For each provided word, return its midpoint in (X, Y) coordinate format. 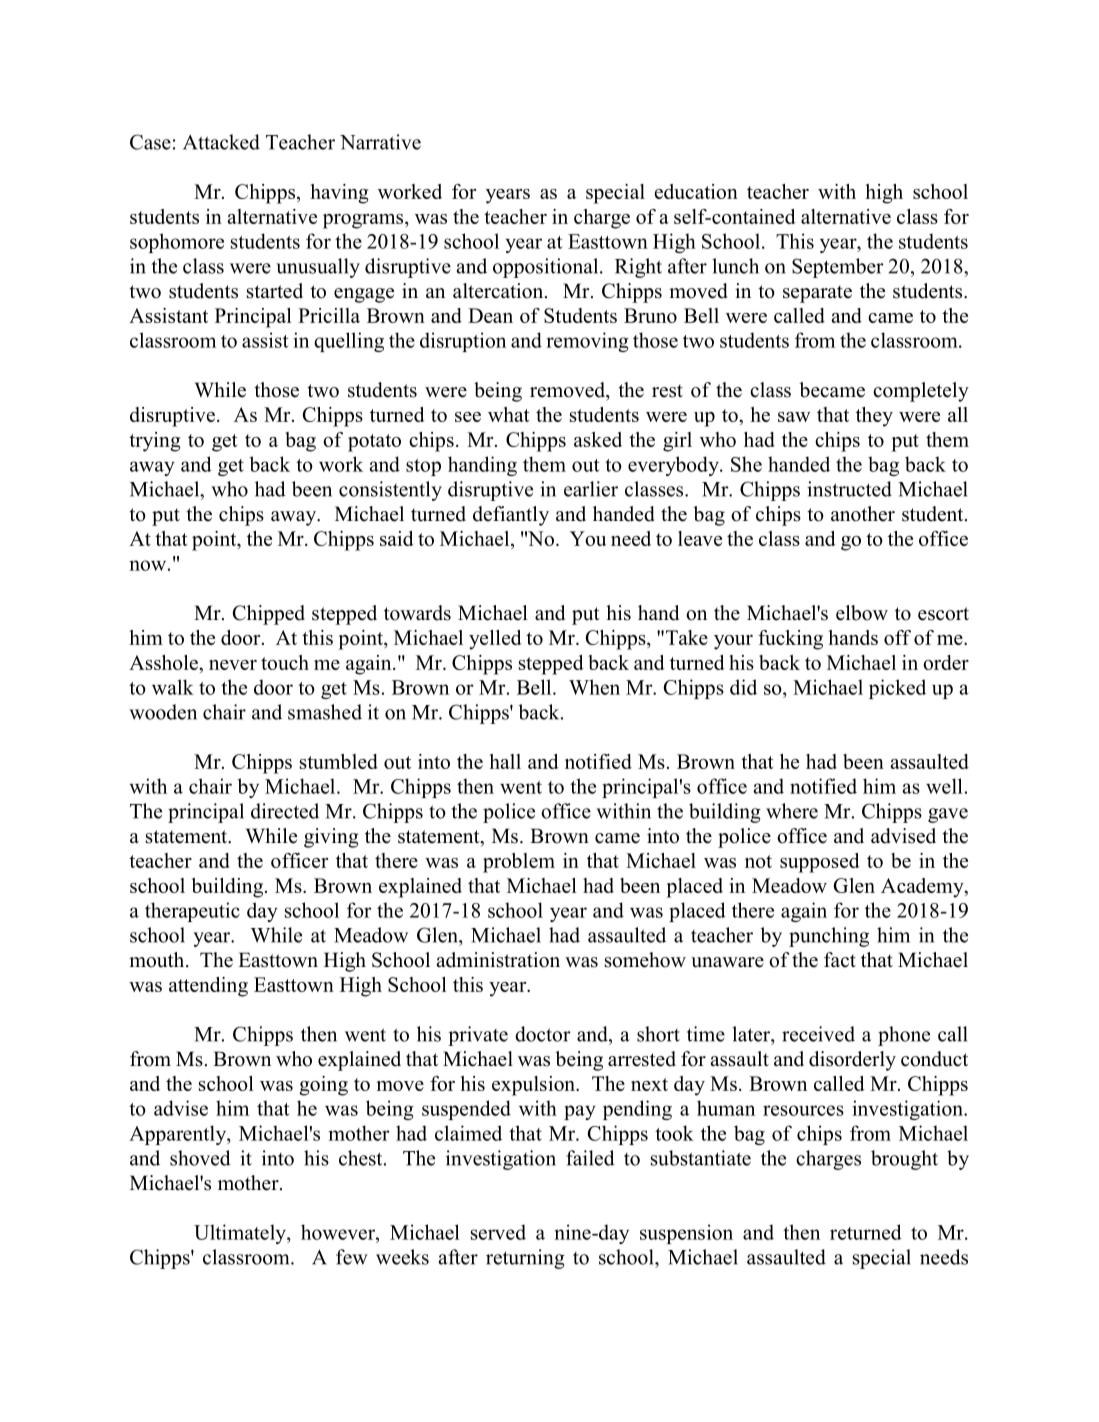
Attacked (221, 142)
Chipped (269, 615)
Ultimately (241, 1234)
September (838, 268)
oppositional (547, 268)
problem (519, 863)
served (498, 1232)
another (863, 514)
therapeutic (192, 912)
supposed (820, 863)
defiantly (511, 516)
